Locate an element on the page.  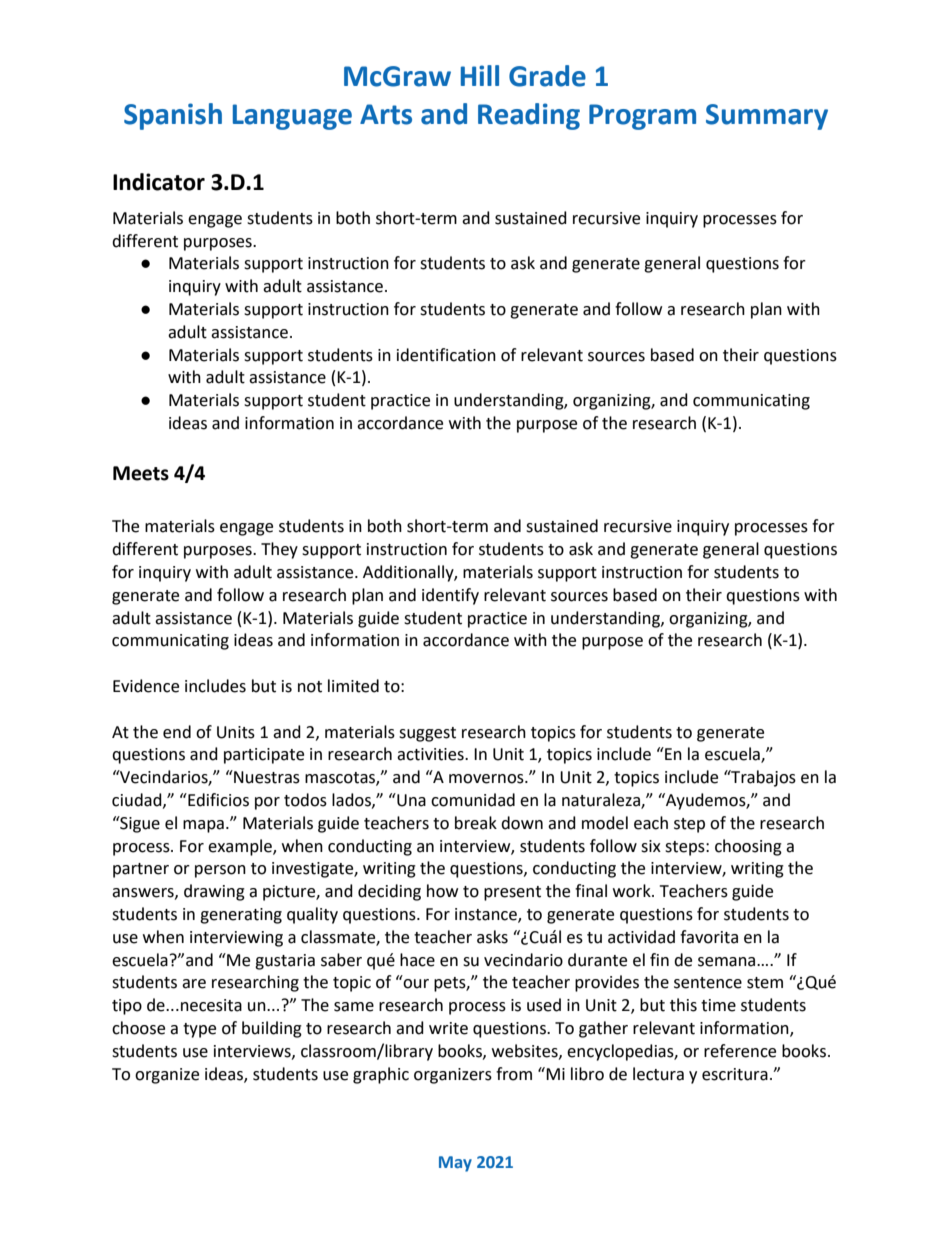
They is located at coordinates (279, 550).
